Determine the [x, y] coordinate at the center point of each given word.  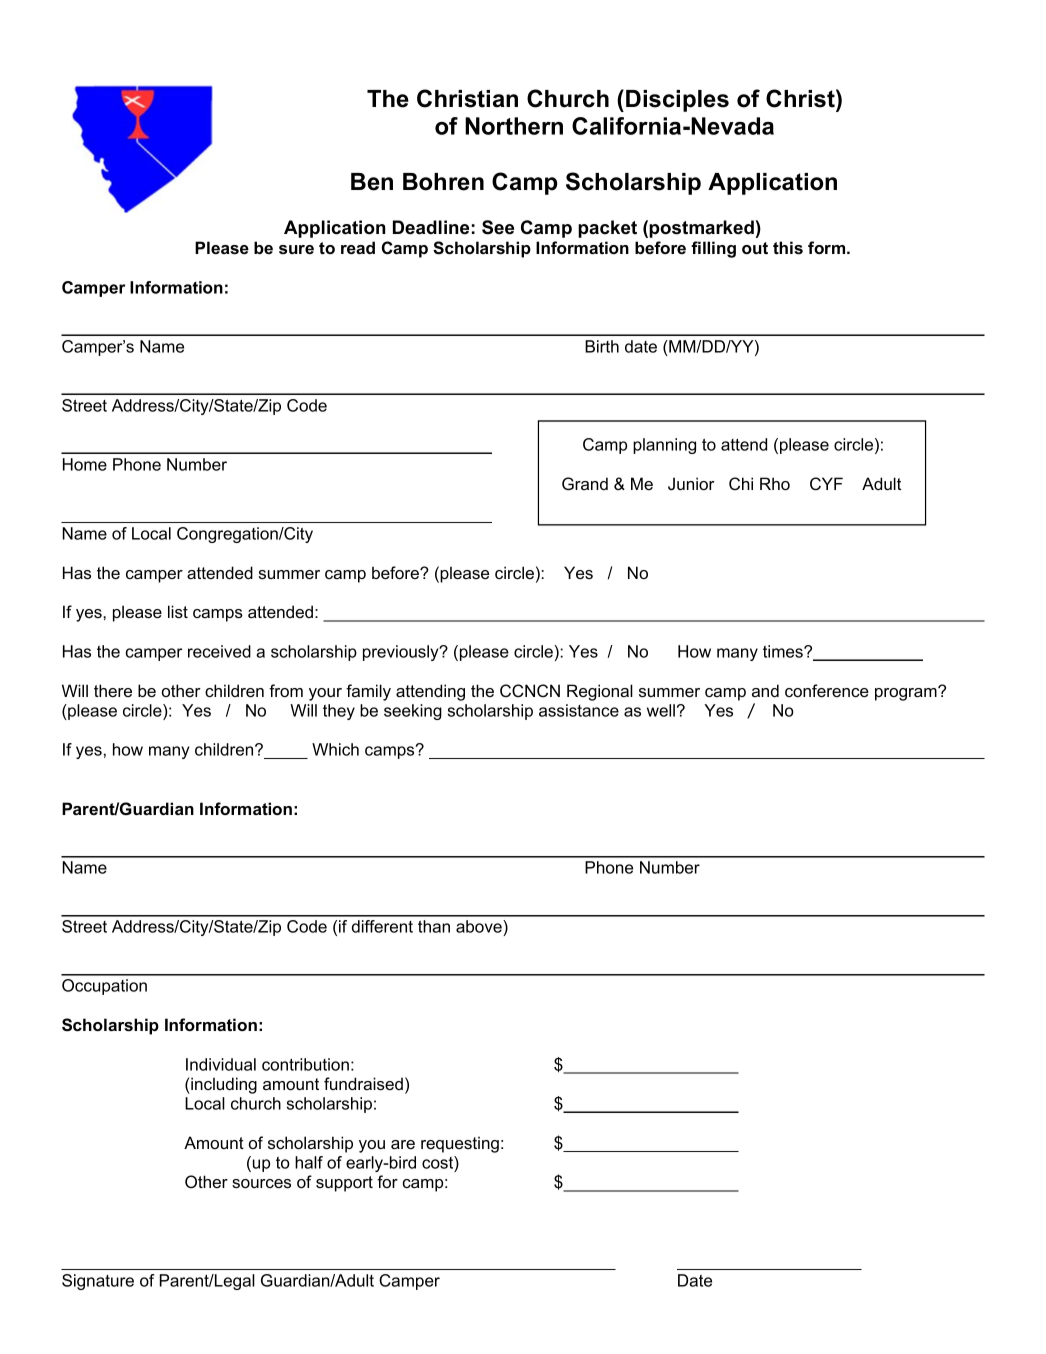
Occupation [104, 987]
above [480, 928]
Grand [585, 484]
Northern [514, 126]
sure [296, 249]
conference [827, 690]
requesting [460, 1144]
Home [85, 464]
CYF [826, 484]
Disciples [677, 101]
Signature [98, 1282]
